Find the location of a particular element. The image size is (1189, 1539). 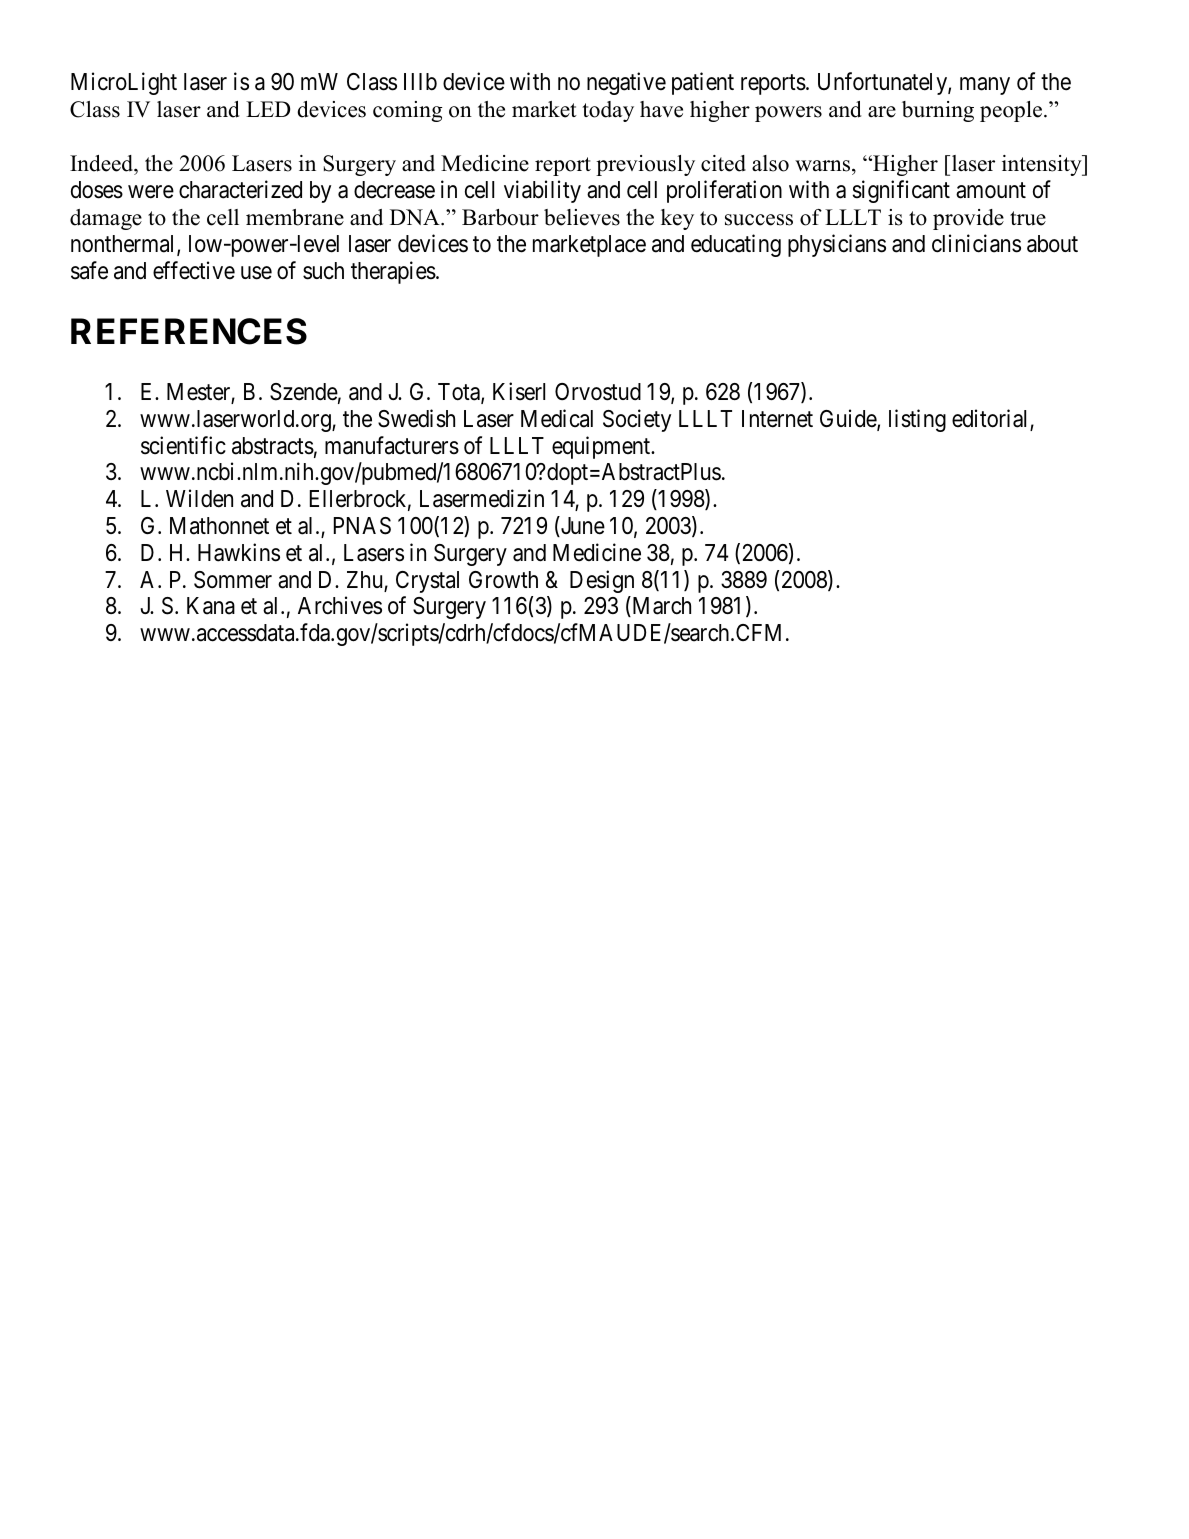

use is located at coordinates (256, 273).
